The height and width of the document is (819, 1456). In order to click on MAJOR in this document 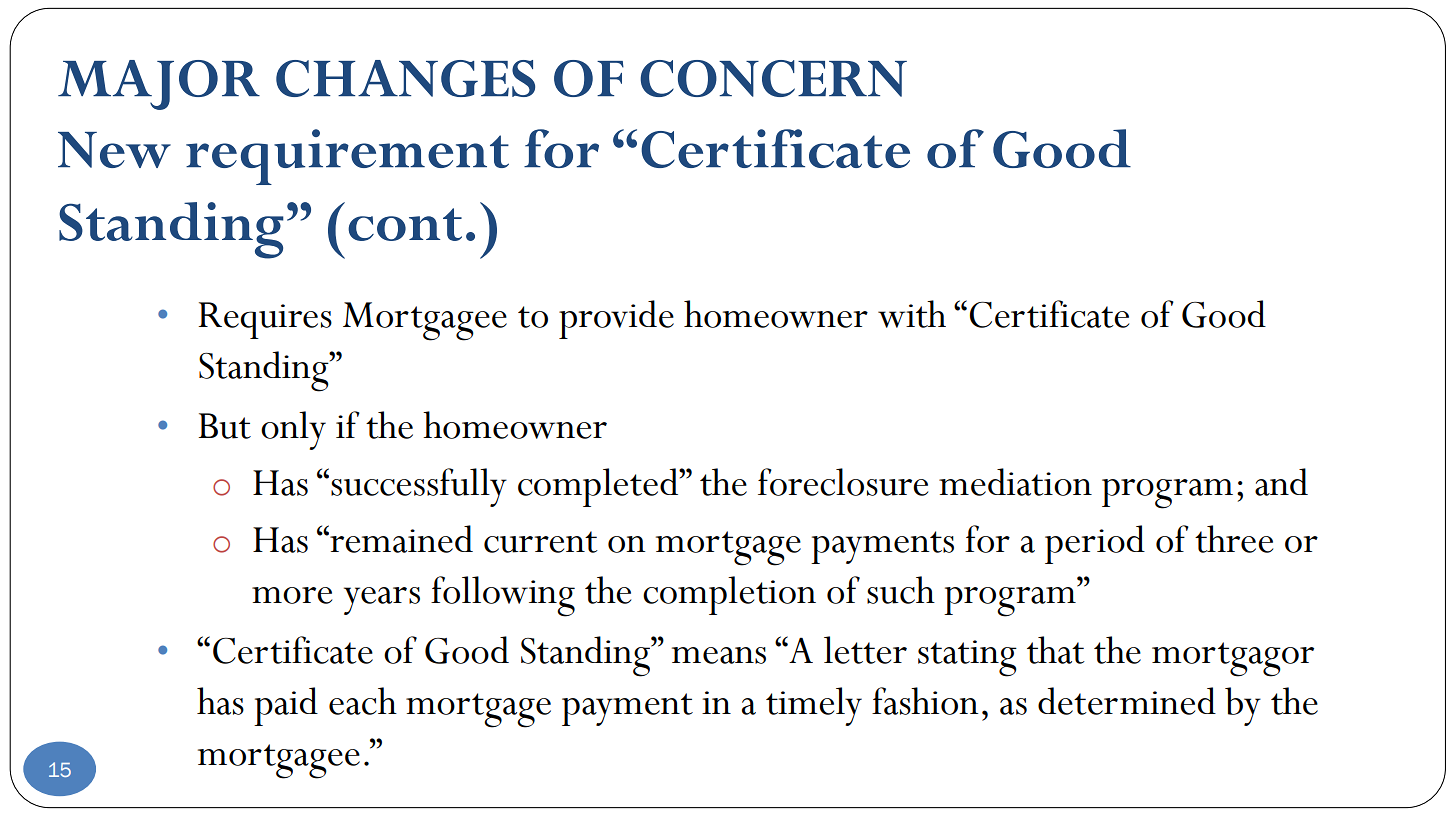, I will do `click(159, 85)`.
